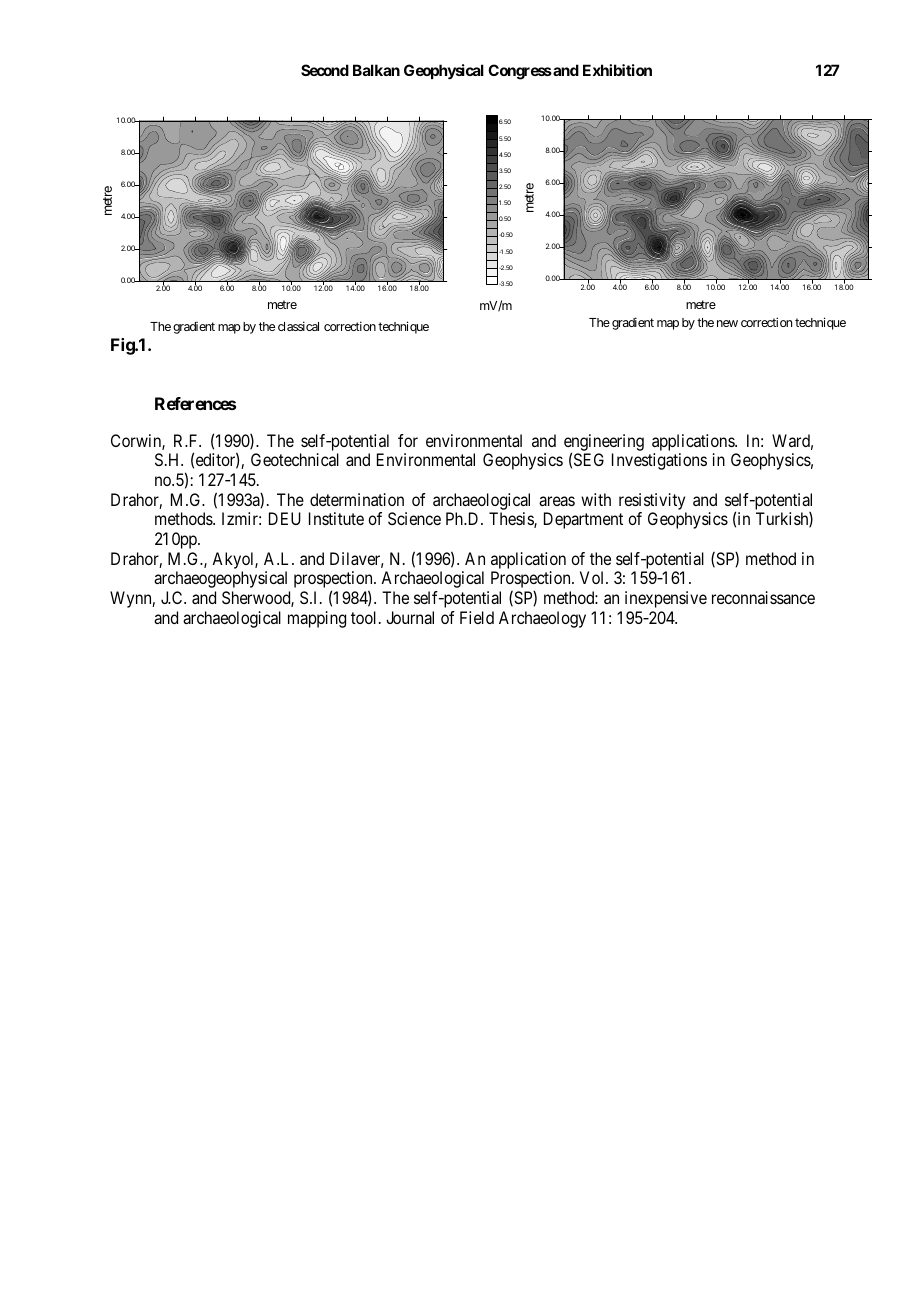  What do you see at coordinates (365, 617) in the screenshot?
I see `tool` at bounding box center [365, 617].
